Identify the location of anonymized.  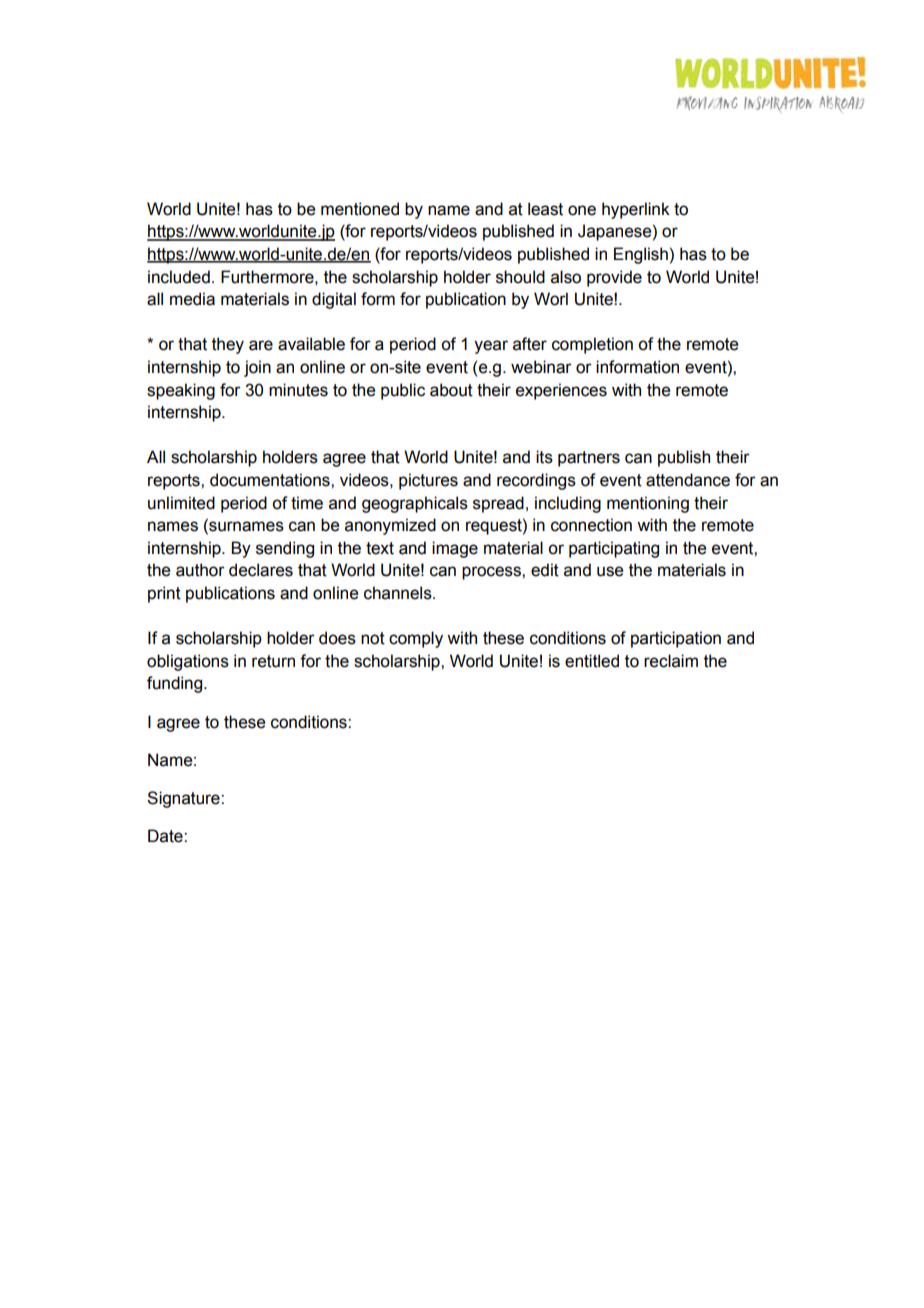
(390, 526).
